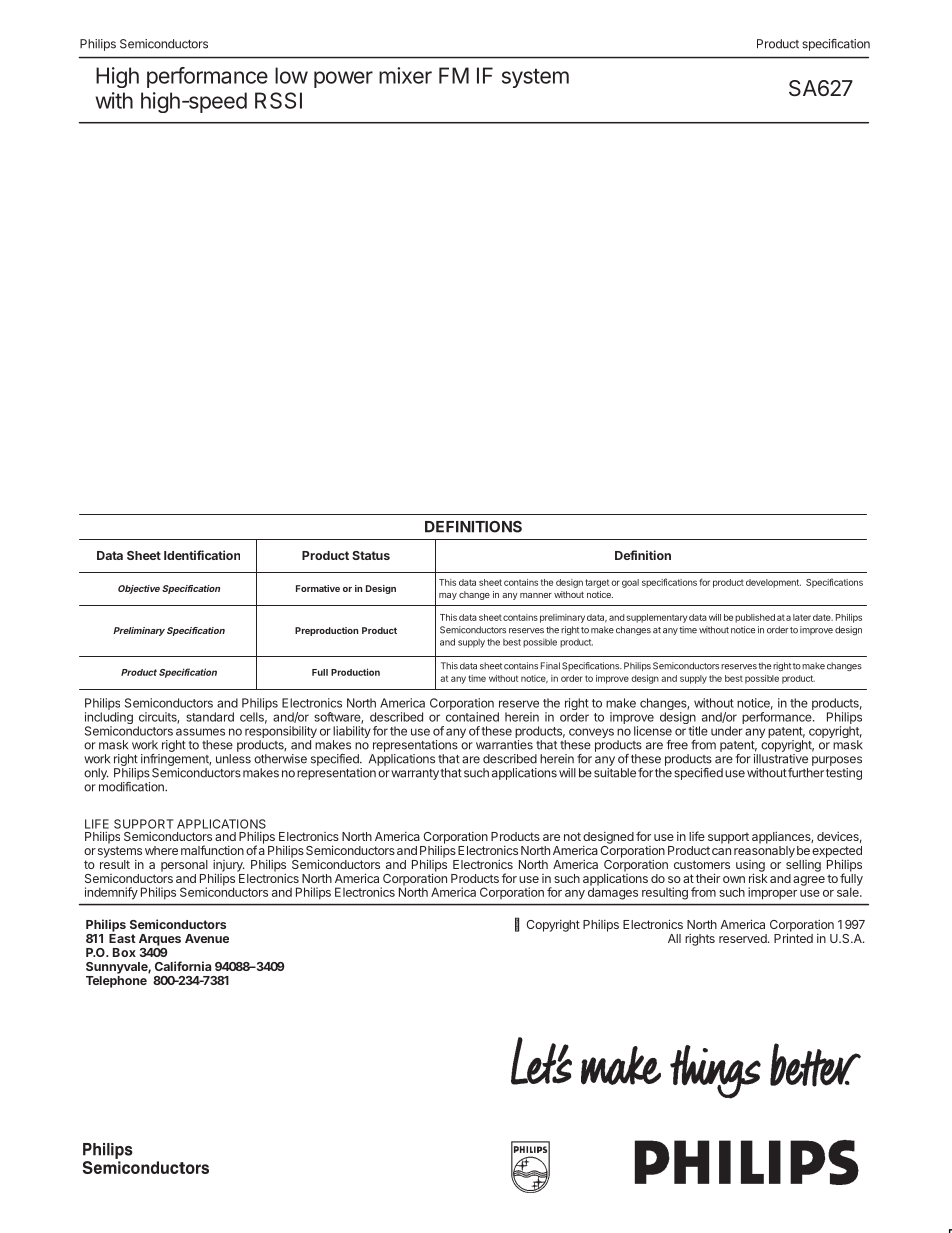 The height and width of the page is (1233, 952). I want to click on standard, so click(210, 717).
